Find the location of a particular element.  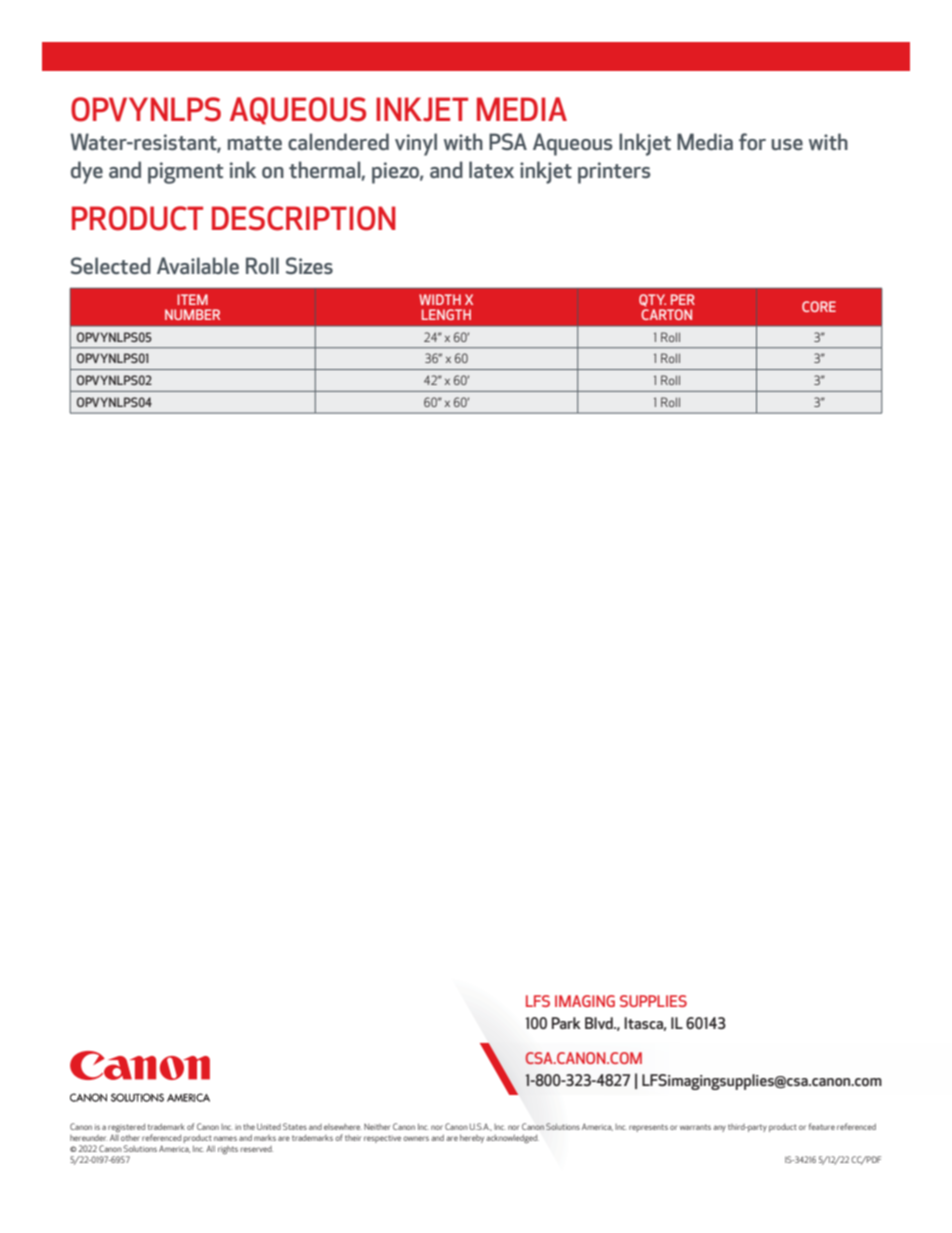

latex is located at coordinates (491, 169).
